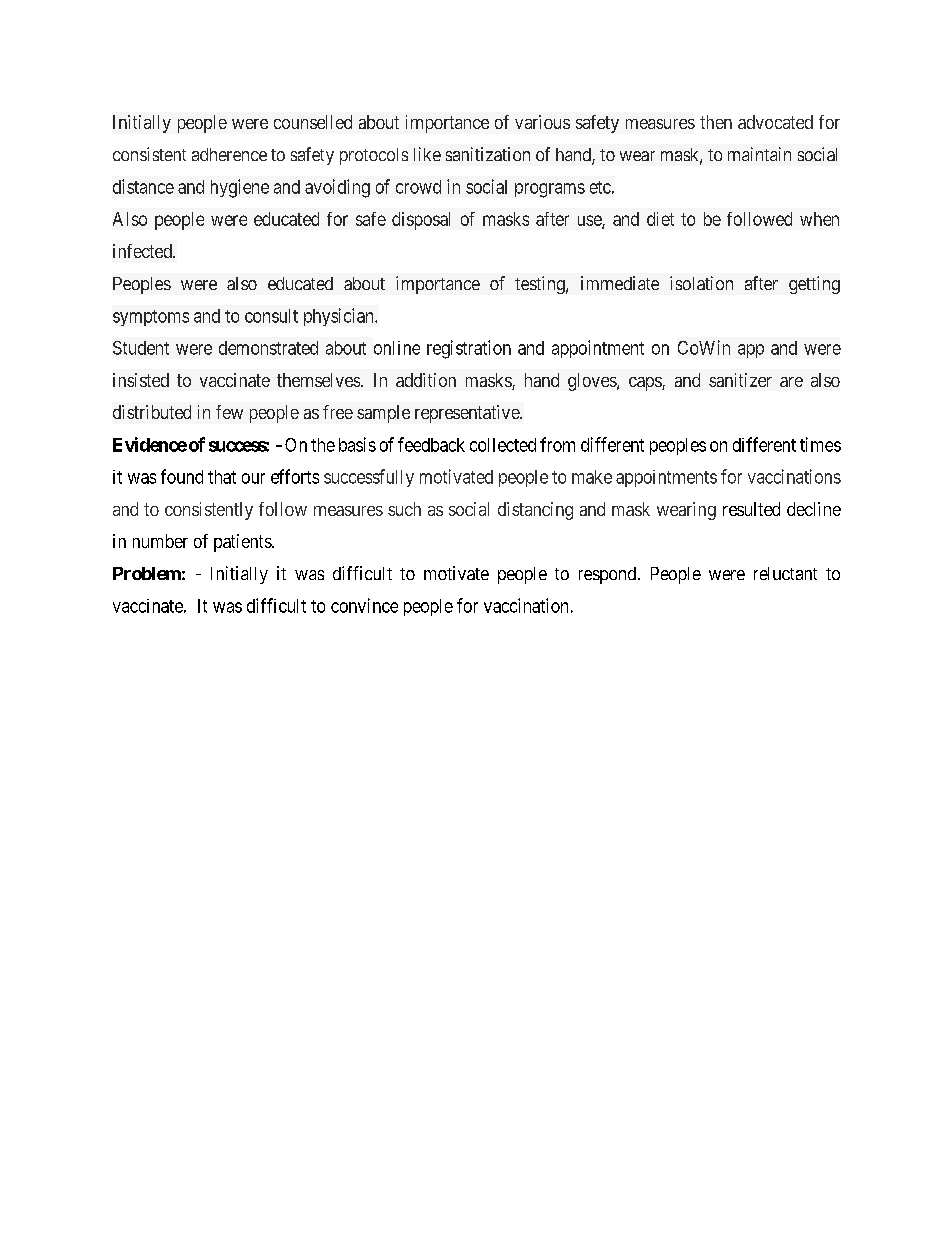 This screenshot has height=1233, width=952. I want to click on resulted, so click(751, 509).
